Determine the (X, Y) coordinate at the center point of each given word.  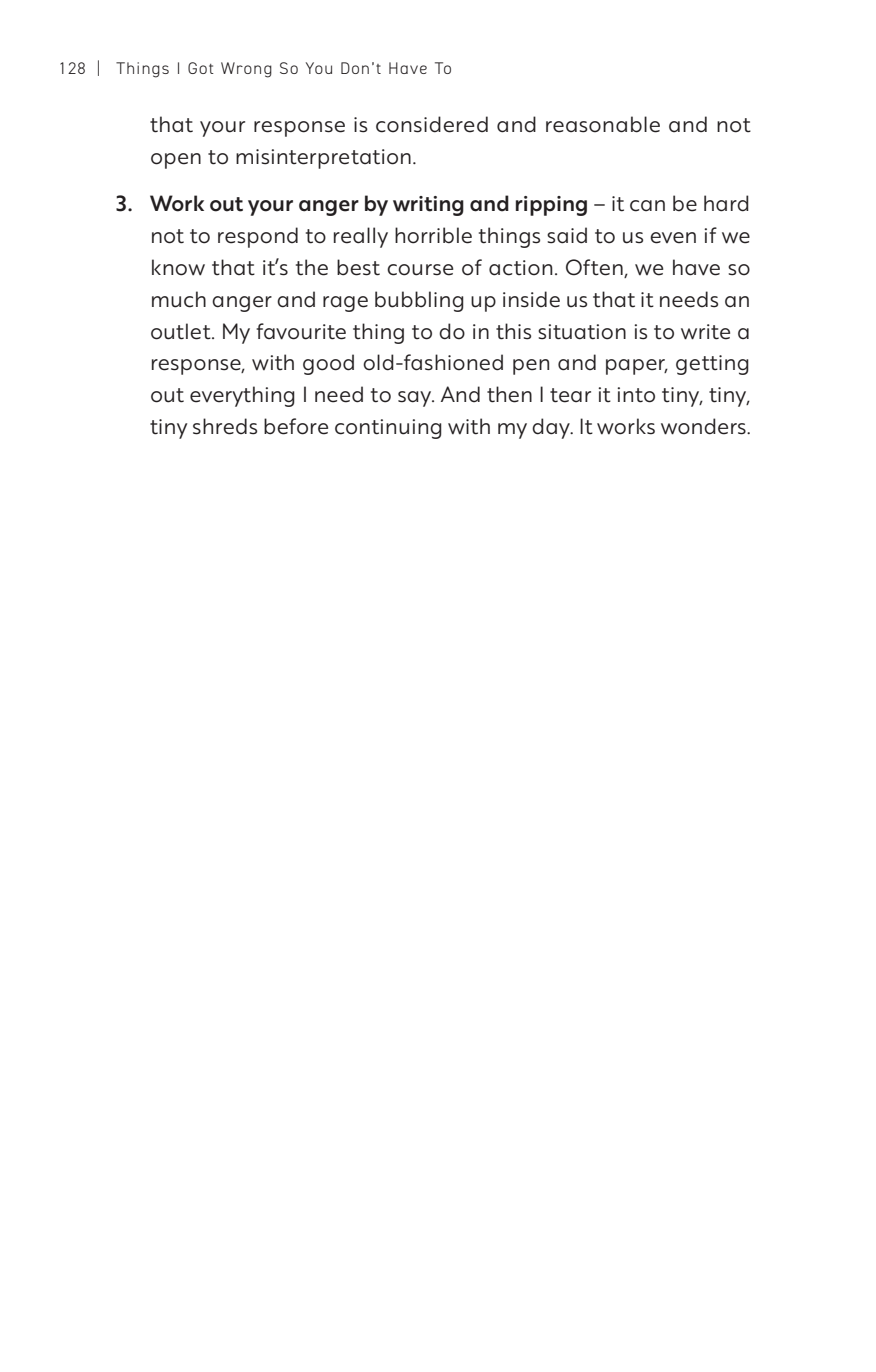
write (705, 332)
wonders (704, 426)
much (179, 299)
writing (428, 206)
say (416, 399)
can (647, 206)
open (176, 161)
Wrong (246, 70)
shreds (225, 426)
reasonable (603, 124)
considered (432, 124)
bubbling (419, 301)
